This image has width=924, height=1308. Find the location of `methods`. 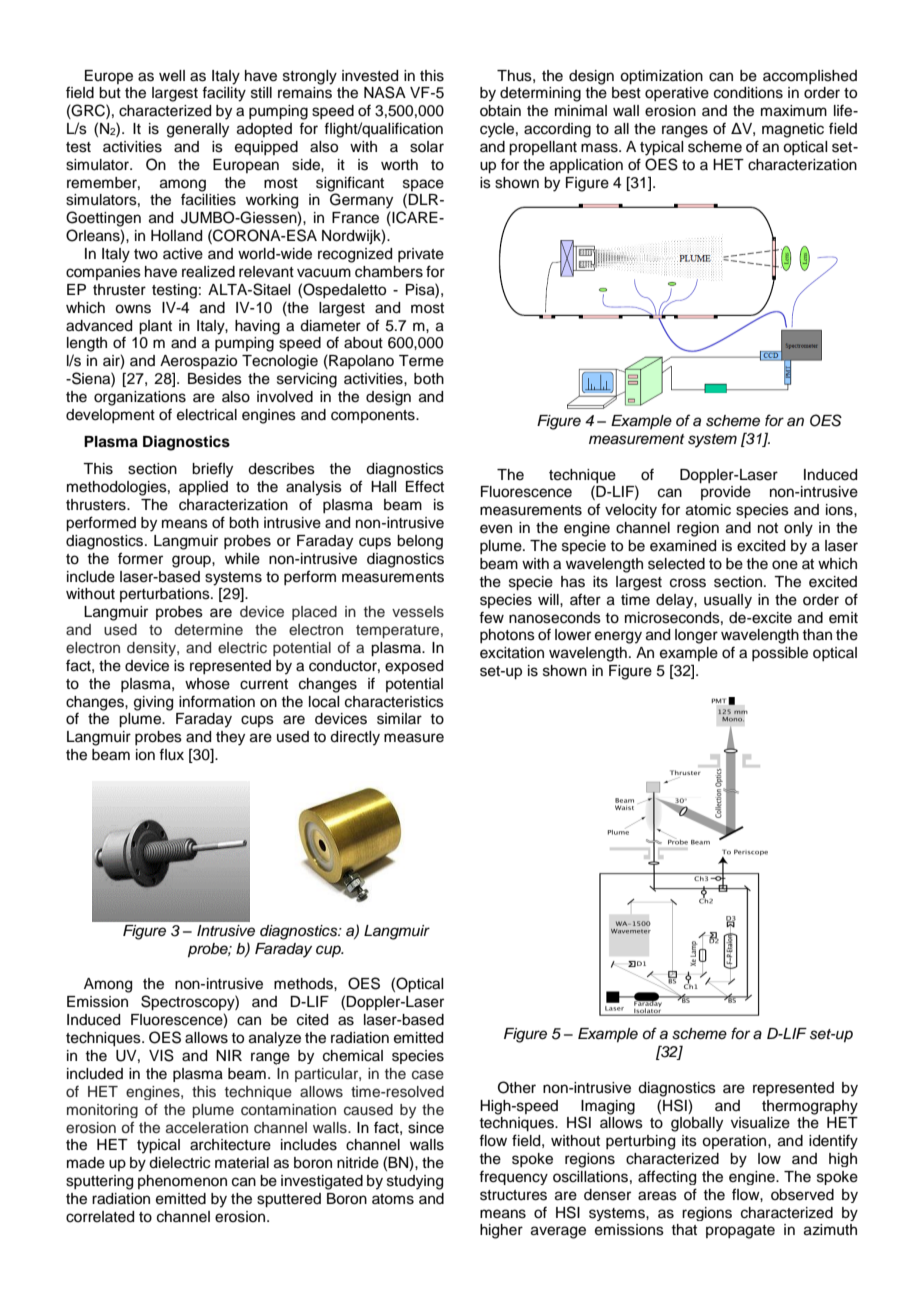

methods is located at coordinates (304, 984).
